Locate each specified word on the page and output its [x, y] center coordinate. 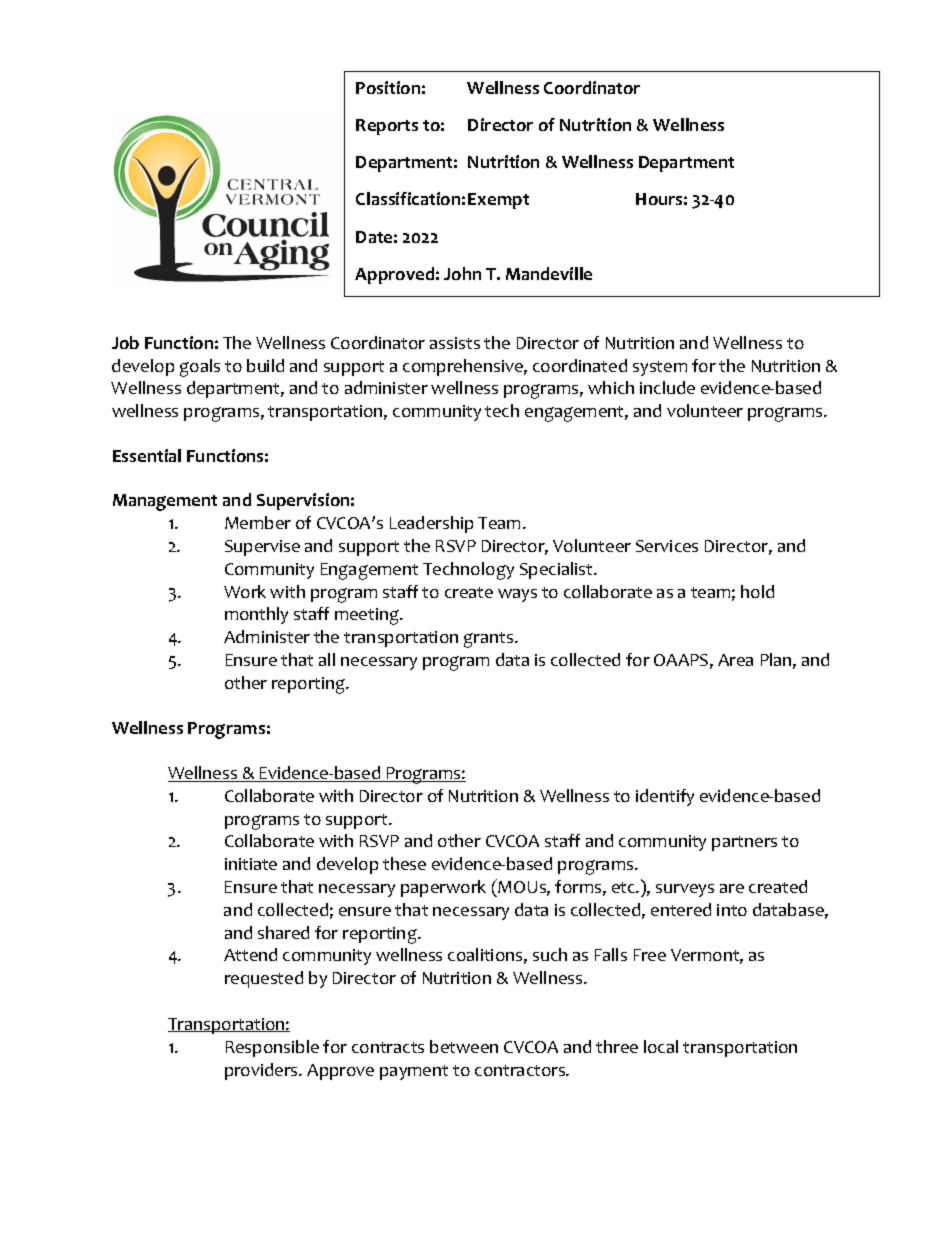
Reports [387, 127]
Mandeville [549, 273]
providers [262, 1071]
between [464, 1046]
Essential [147, 455]
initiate [251, 864]
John [462, 273]
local [661, 1046]
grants [490, 640]
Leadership [431, 524]
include [667, 387]
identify [665, 797]
